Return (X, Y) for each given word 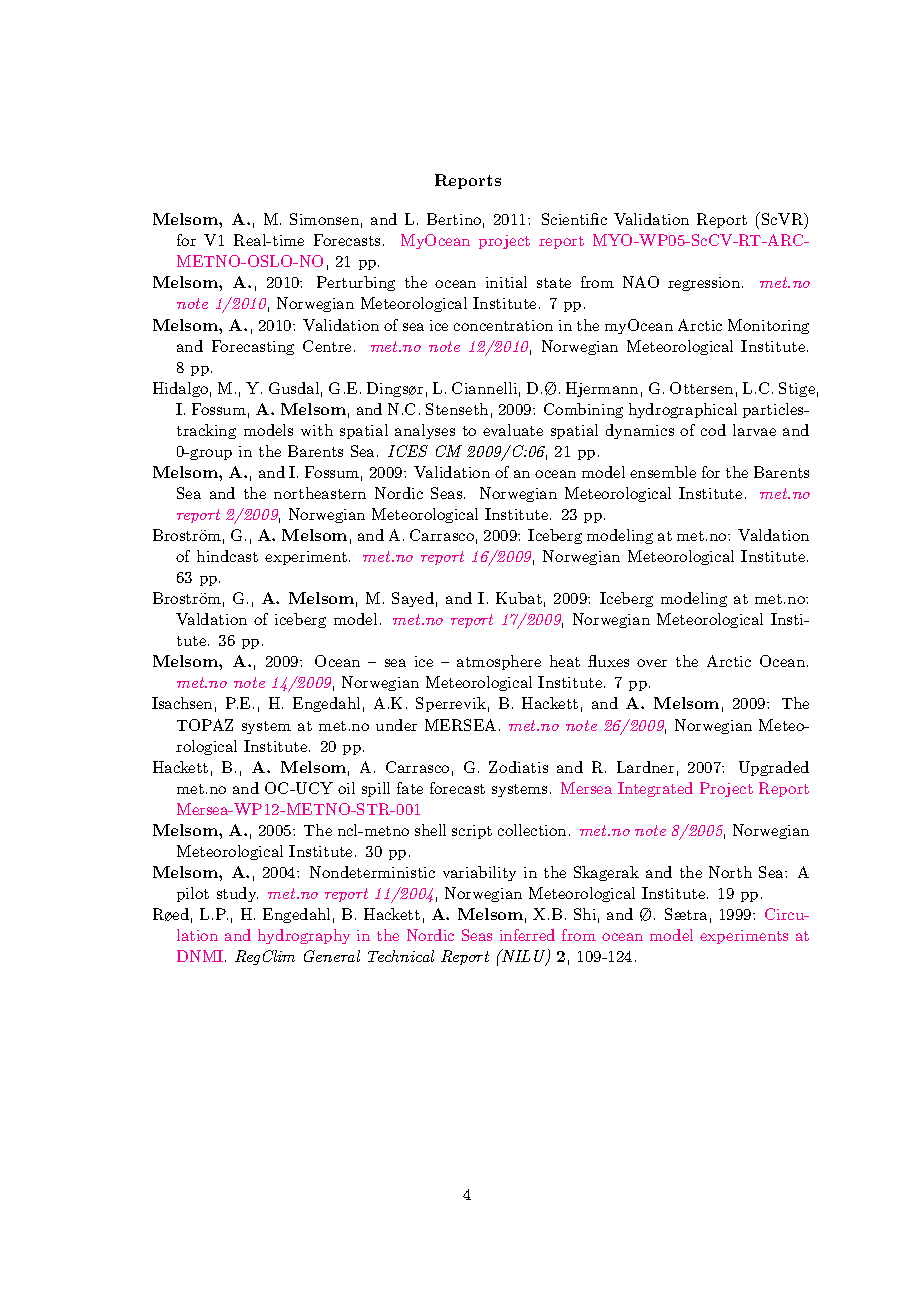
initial (506, 282)
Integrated (655, 789)
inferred (527, 935)
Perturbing (356, 283)
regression (705, 284)
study (237, 894)
